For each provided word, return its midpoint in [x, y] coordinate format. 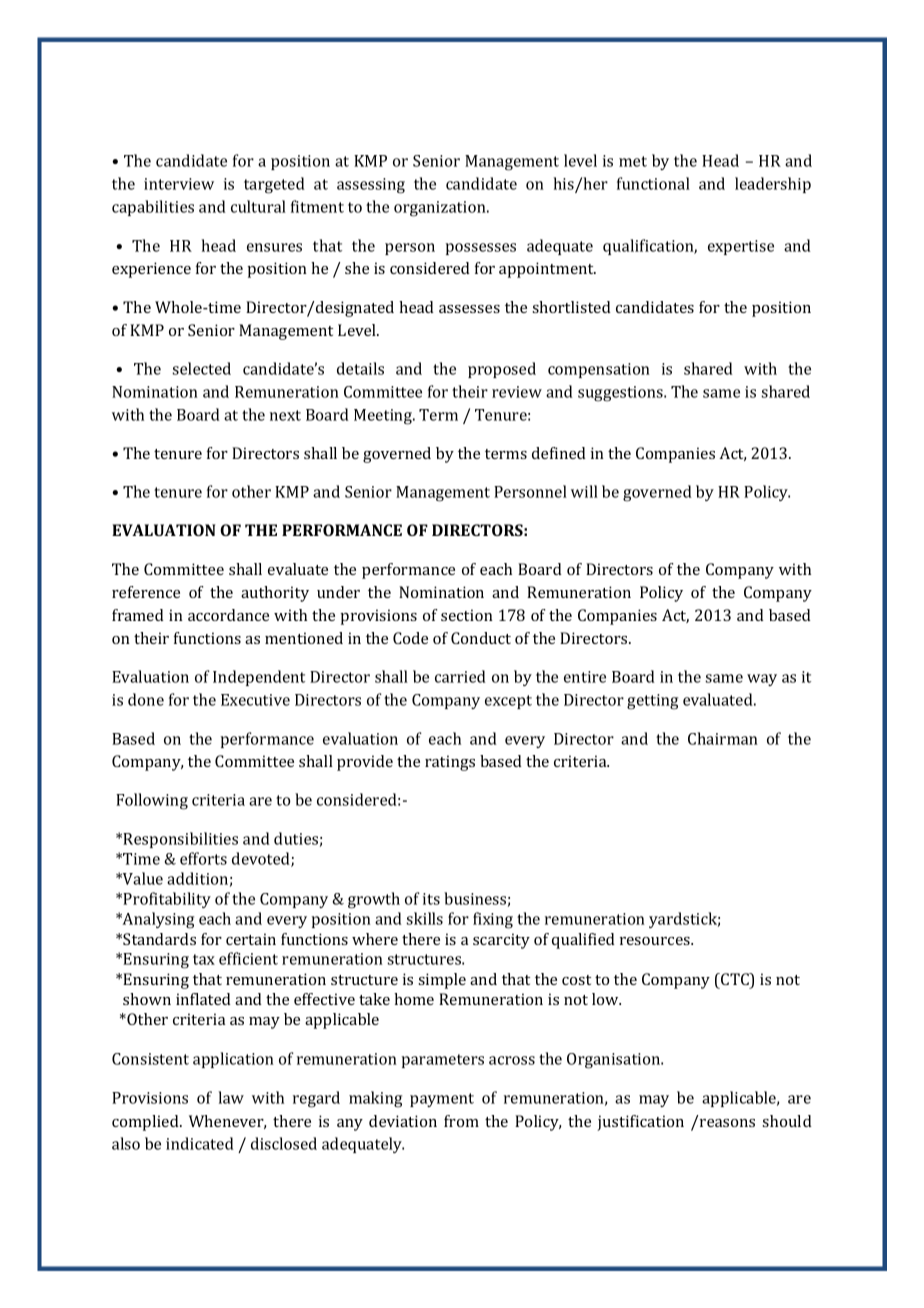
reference [146, 592]
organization [441, 209]
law [231, 1097]
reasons [727, 1123]
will [584, 491]
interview [179, 184]
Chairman [723, 738]
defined [559, 453]
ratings [450, 763]
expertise [741, 247]
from [461, 1121]
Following [152, 801]
